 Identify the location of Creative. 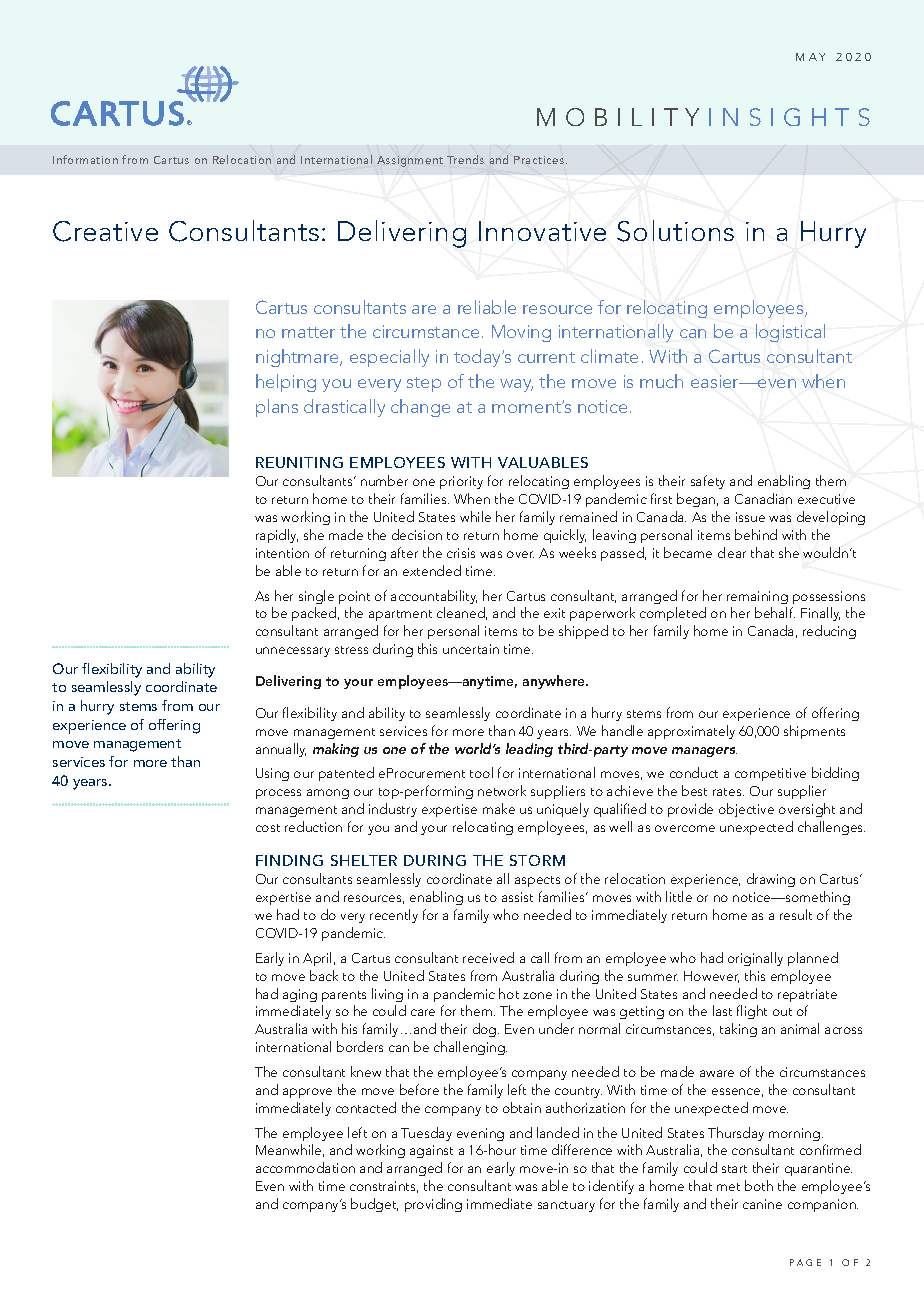
(105, 231).
